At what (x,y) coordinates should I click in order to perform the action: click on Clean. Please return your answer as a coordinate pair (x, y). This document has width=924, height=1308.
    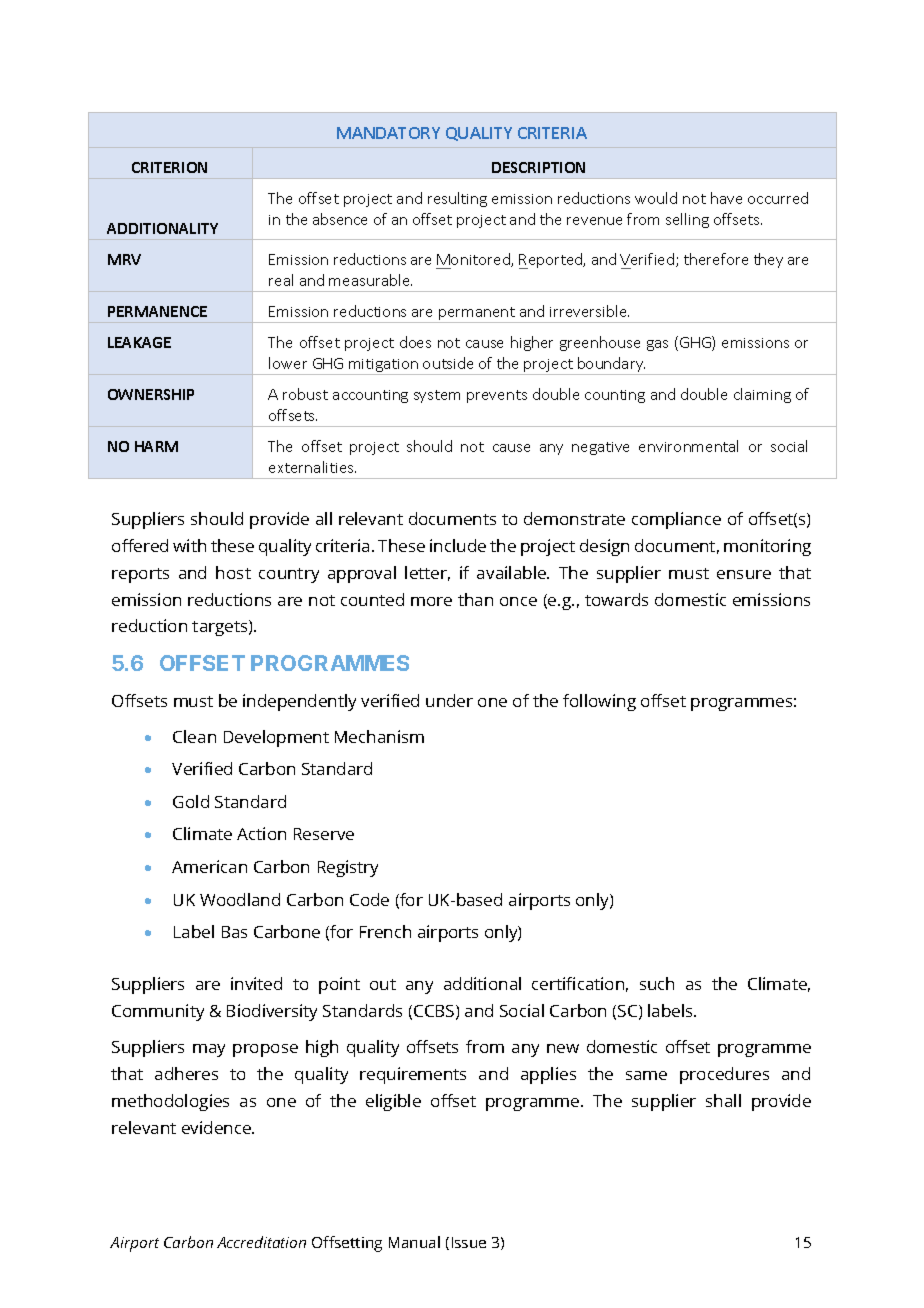
    Looking at the image, I should click on (194, 736).
